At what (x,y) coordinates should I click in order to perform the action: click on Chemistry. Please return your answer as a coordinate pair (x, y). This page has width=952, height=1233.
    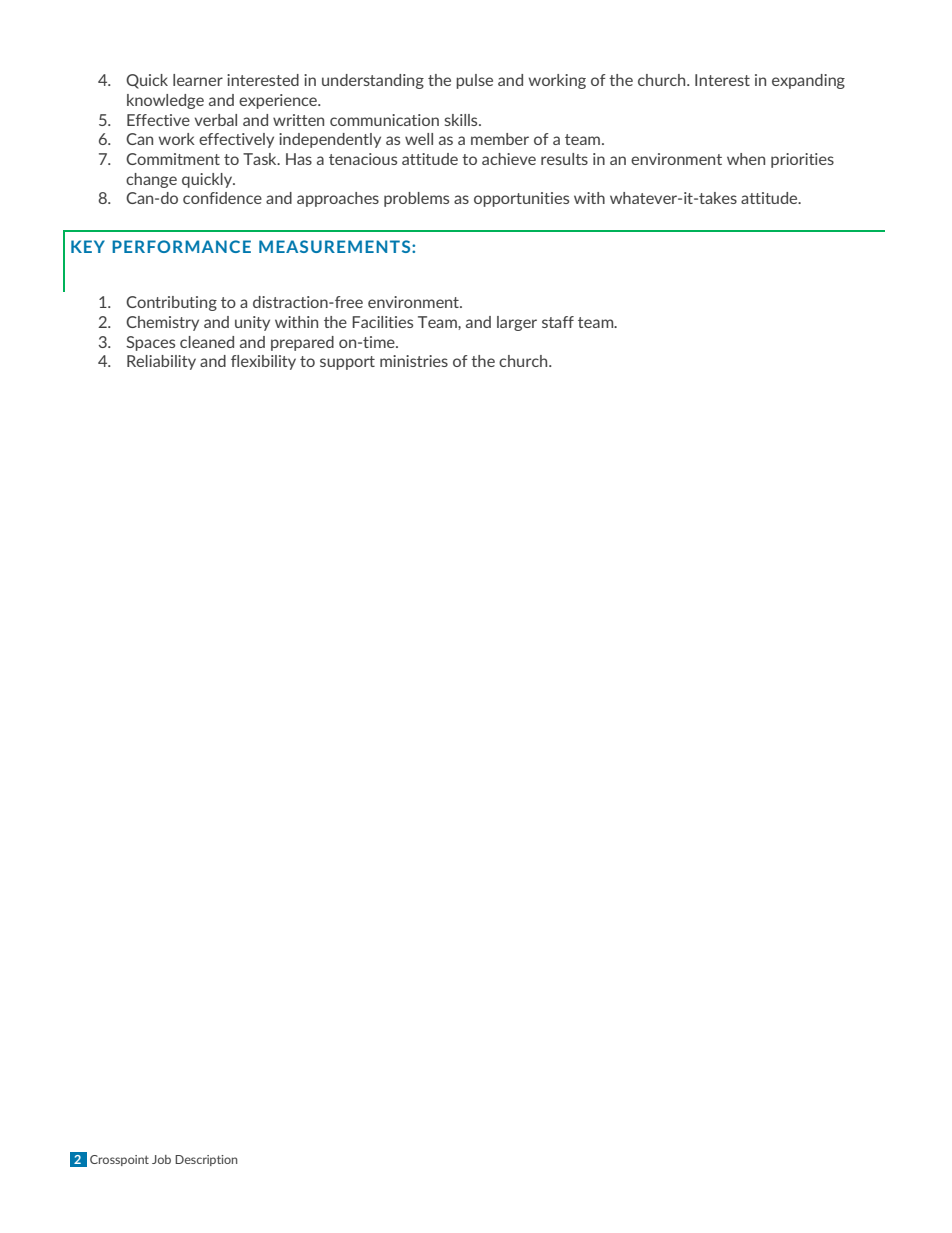
    Looking at the image, I should click on (162, 323).
